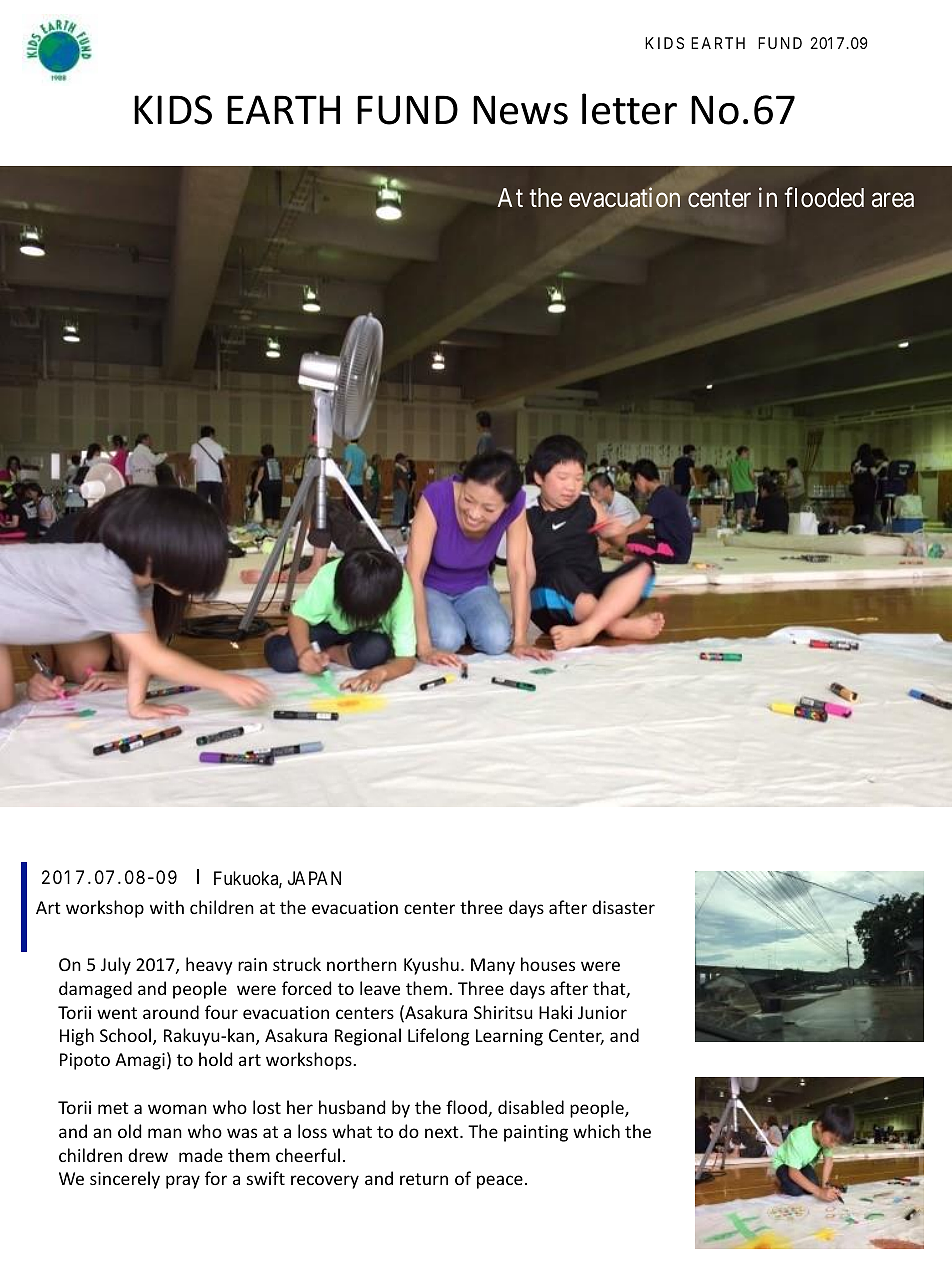 This screenshot has width=952, height=1270. I want to click on JAPAN, so click(314, 878).
